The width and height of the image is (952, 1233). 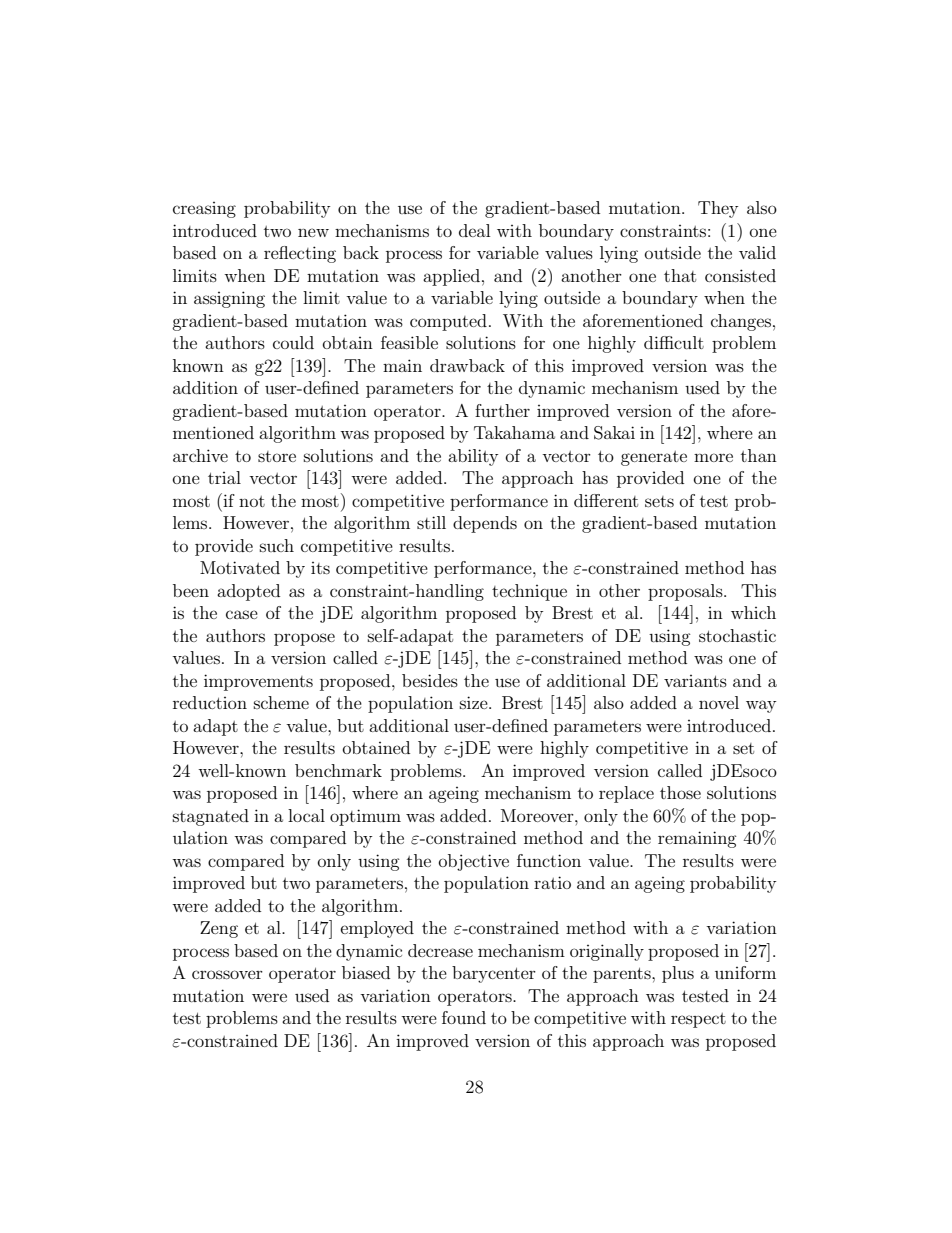 What do you see at coordinates (227, 974) in the image?
I see `crossover` at bounding box center [227, 974].
